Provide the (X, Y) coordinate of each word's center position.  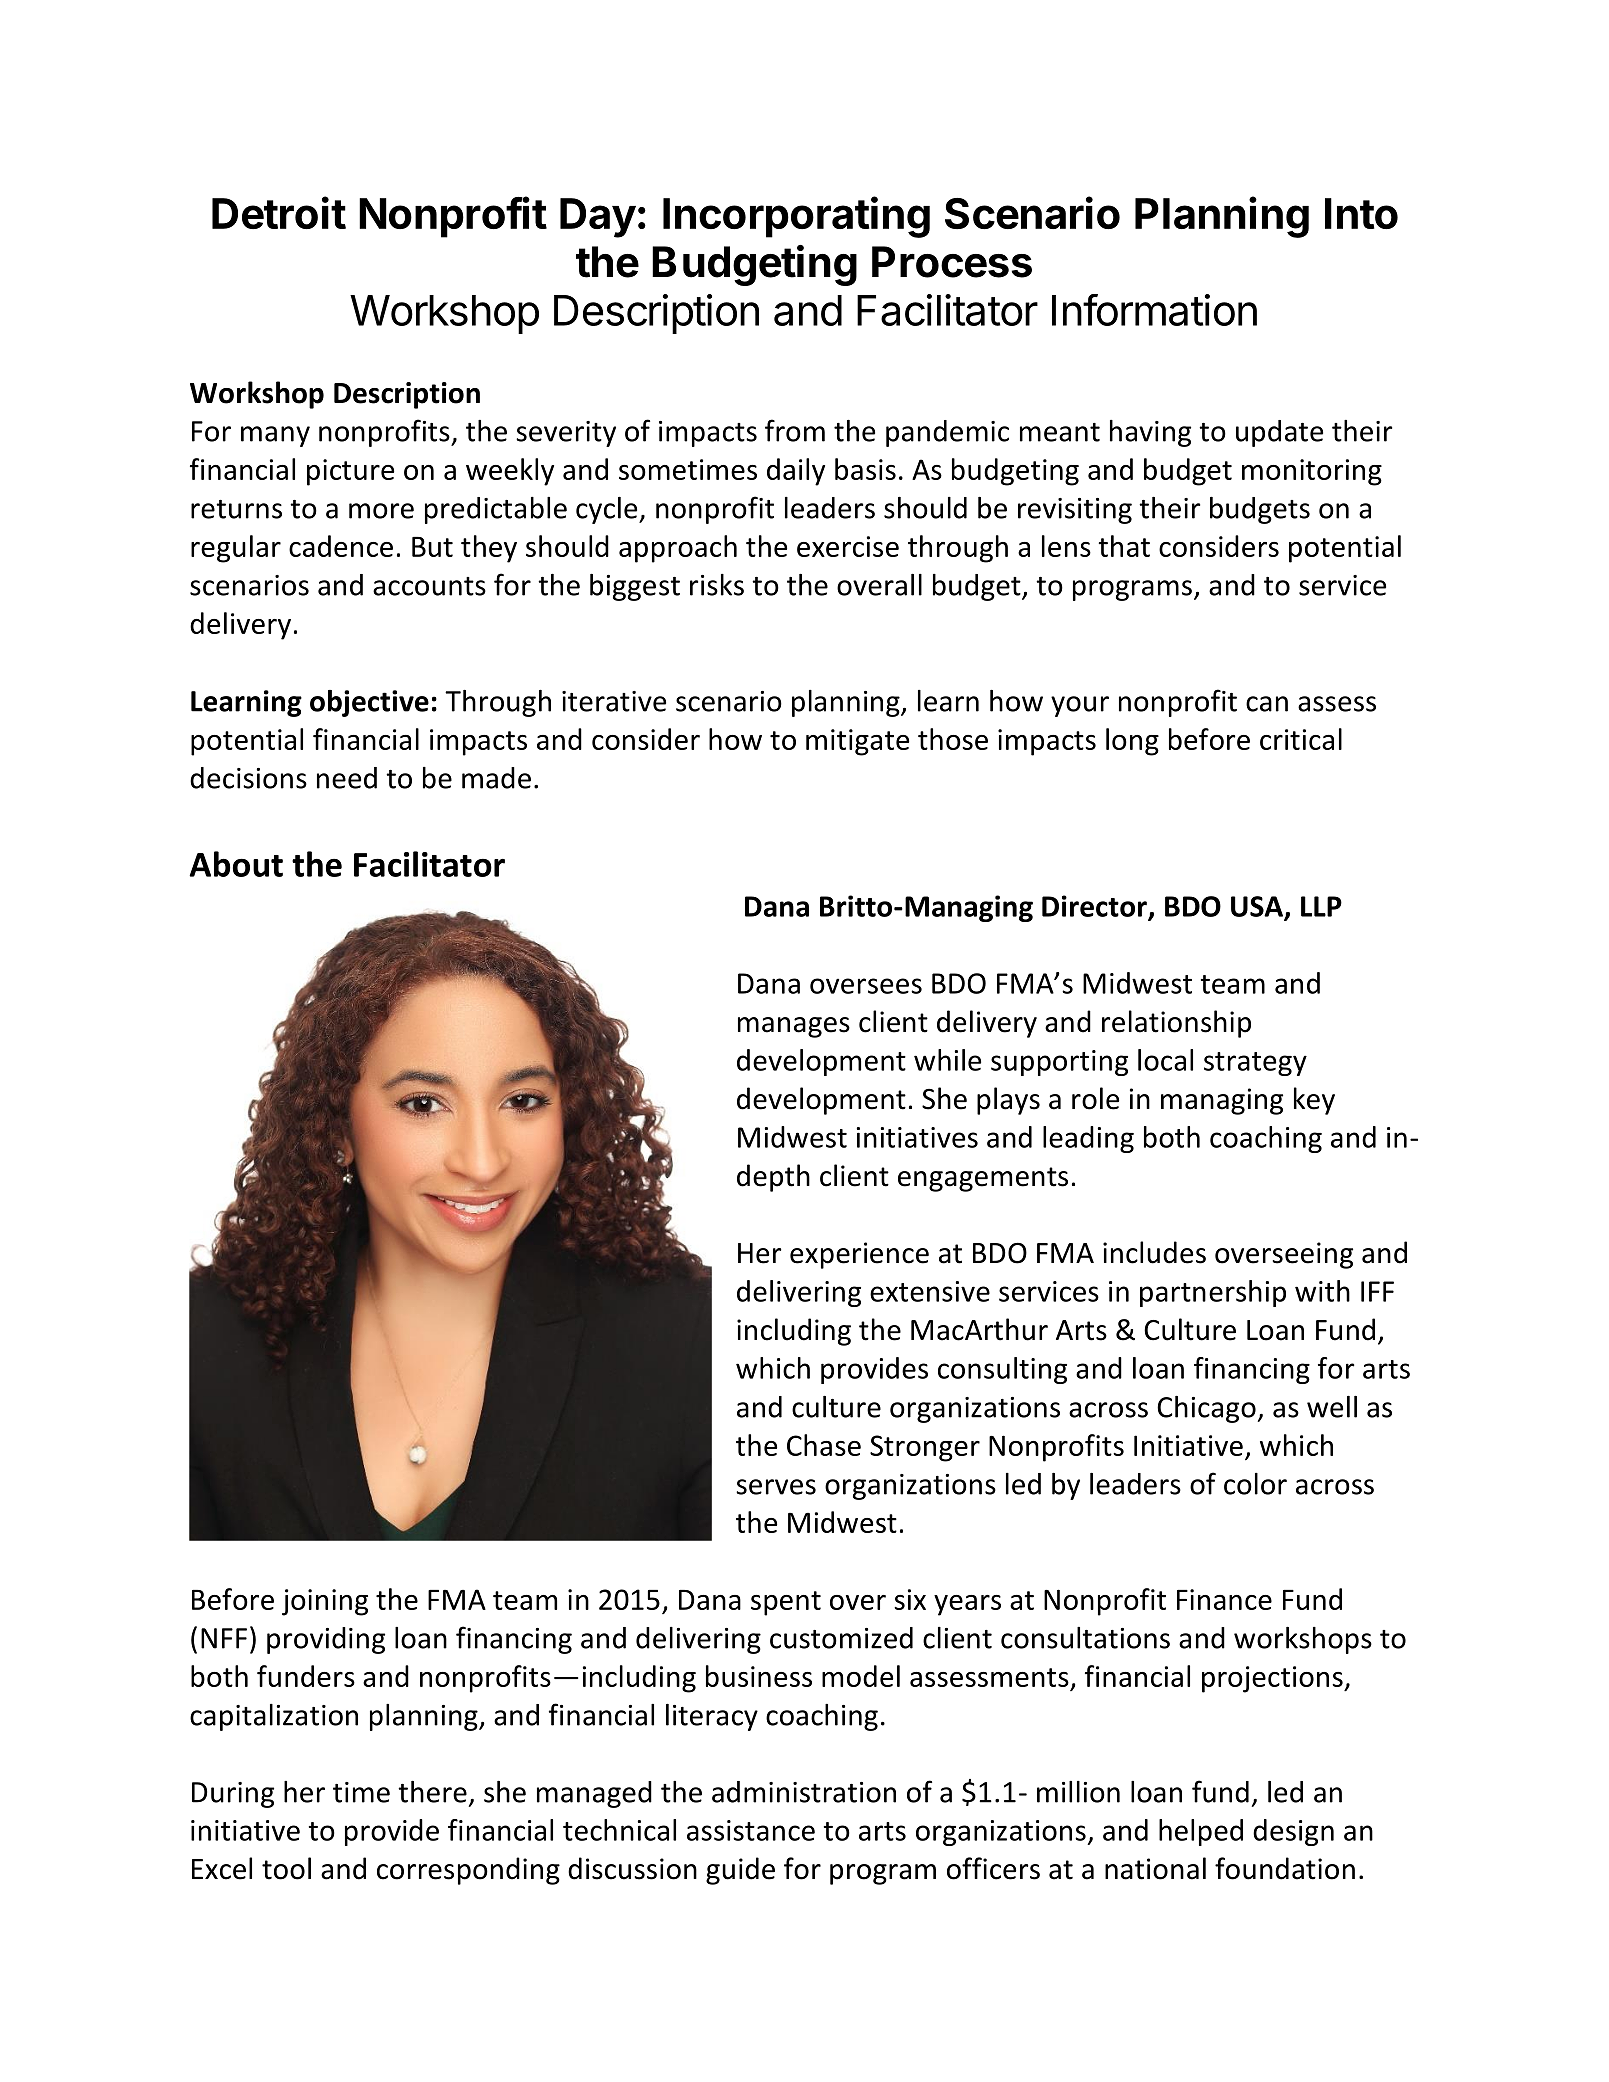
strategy (1255, 1064)
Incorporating (796, 217)
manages (794, 1027)
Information (1154, 310)
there (432, 1792)
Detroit (279, 212)
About (236, 864)
